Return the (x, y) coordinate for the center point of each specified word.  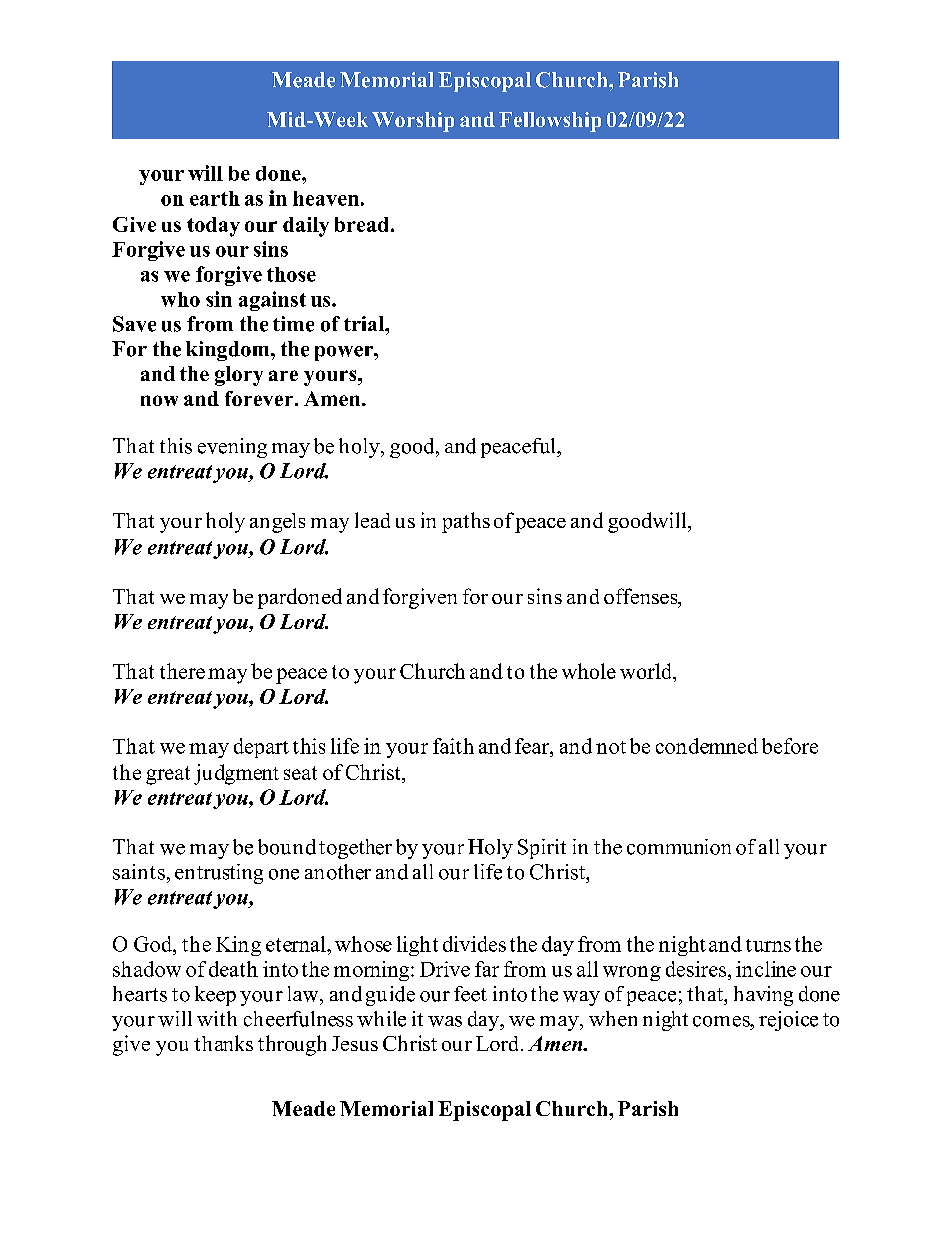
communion (679, 847)
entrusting (219, 874)
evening (232, 448)
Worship (413, 122)
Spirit (542, 849)
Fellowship (550, 122)
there (182, 671)
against (272, 301)
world (647, 672)
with (217, 1018)
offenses (642, 597)
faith (453, 746)
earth (215, 198)
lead (372, 520)
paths (466, 522)
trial (365, 323)
